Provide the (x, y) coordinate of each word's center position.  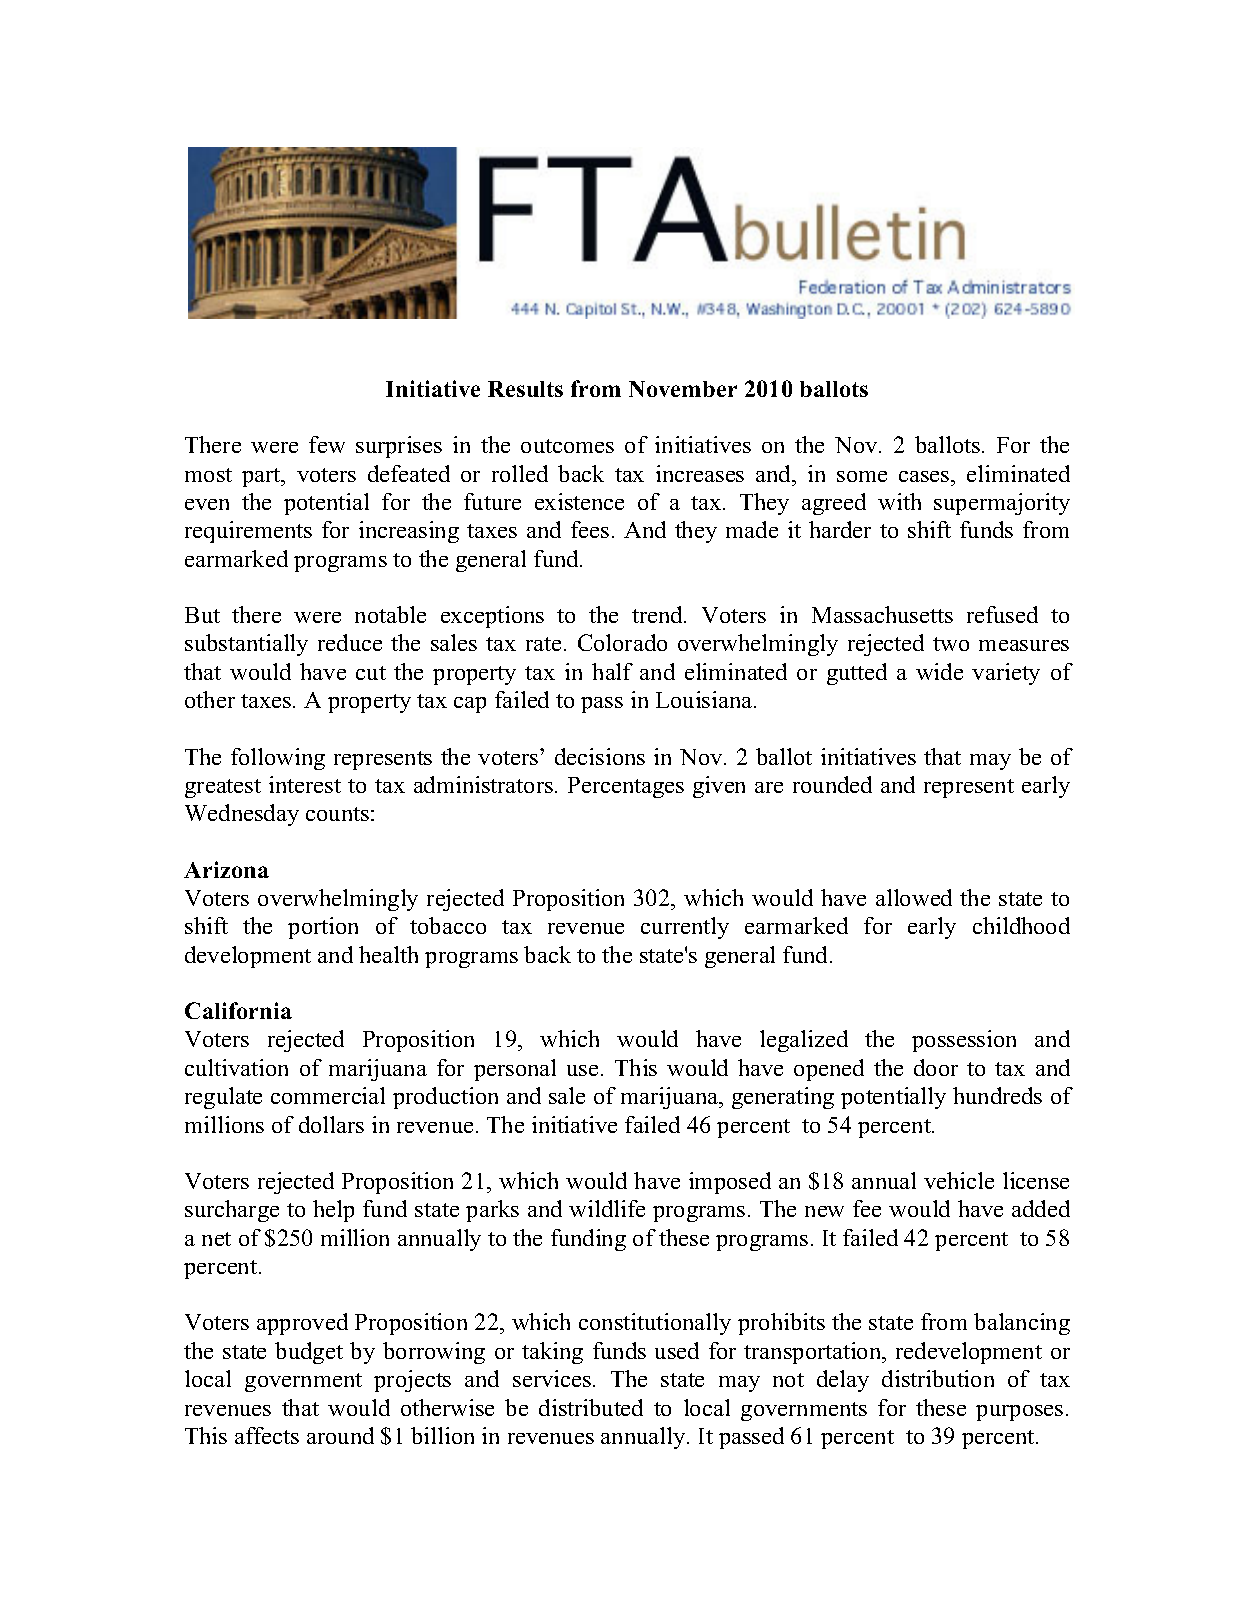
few (327, 444)
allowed (914, 897)
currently (685, 928)
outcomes (567, 446)
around (340, 1435)
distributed (591, 1407)
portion (323, 928)
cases (925, 476)
